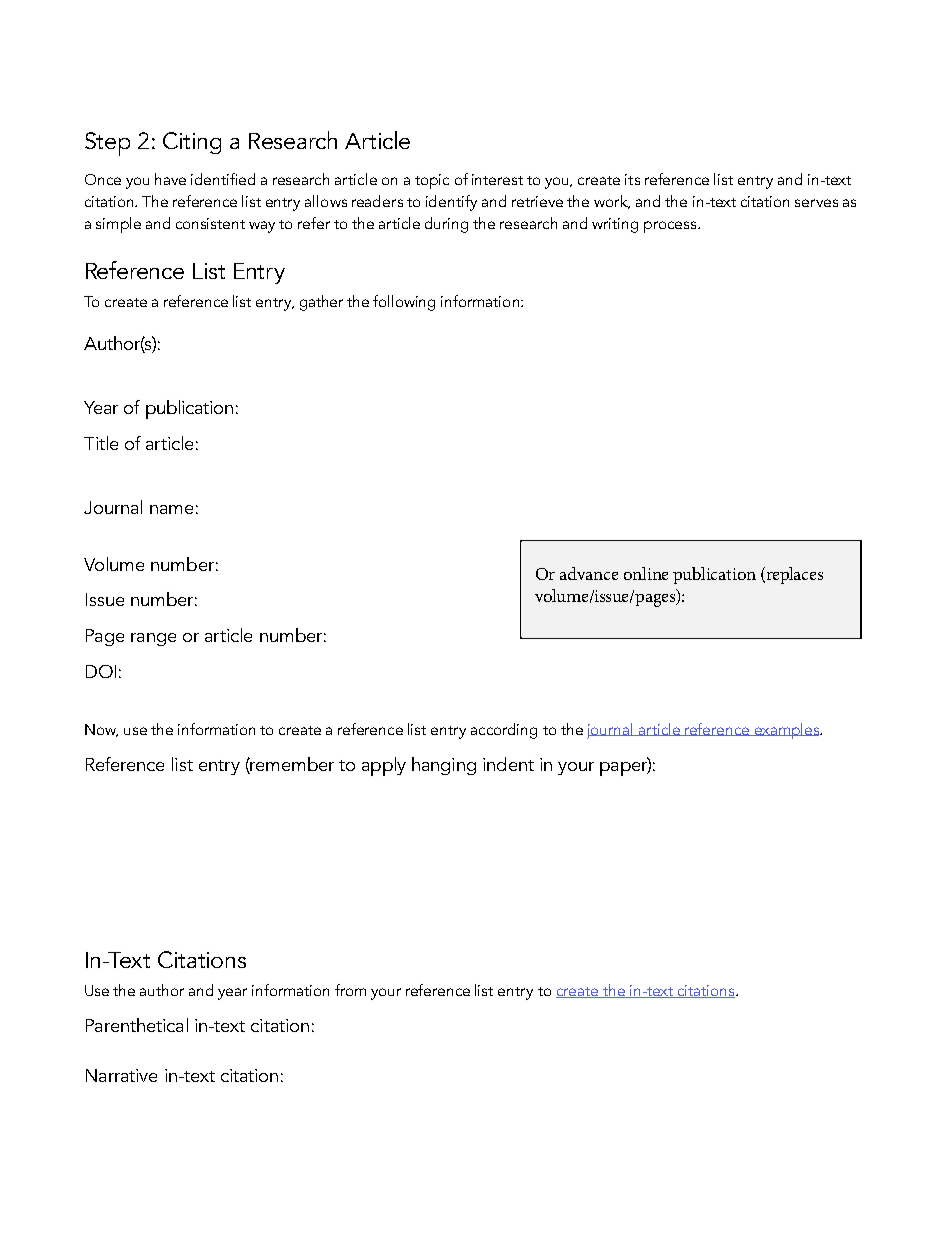  Describe the element at coordinates (816, 203) in the screenshot. I see `serves` at that location.
